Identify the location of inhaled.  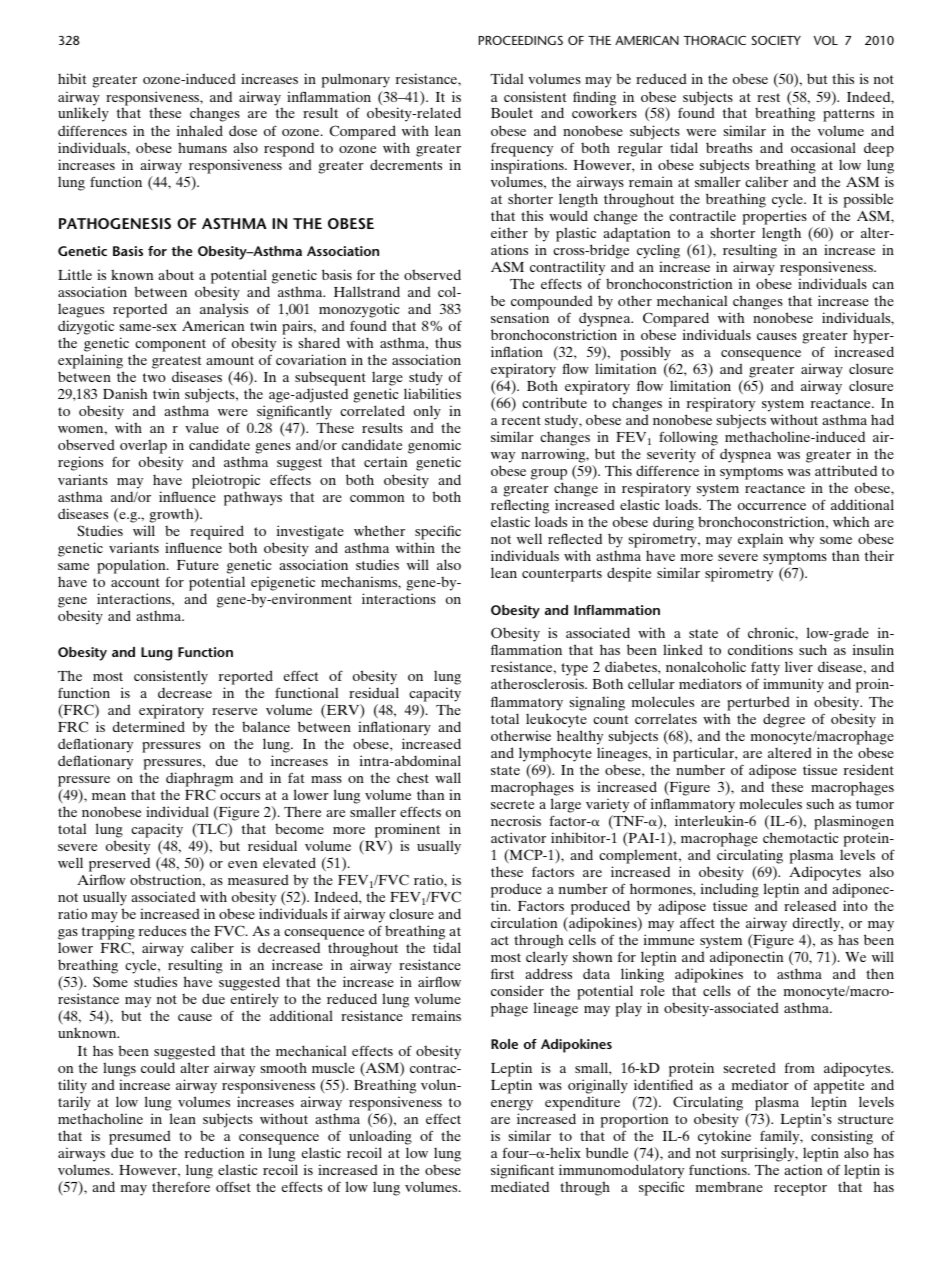
(200, 130).
